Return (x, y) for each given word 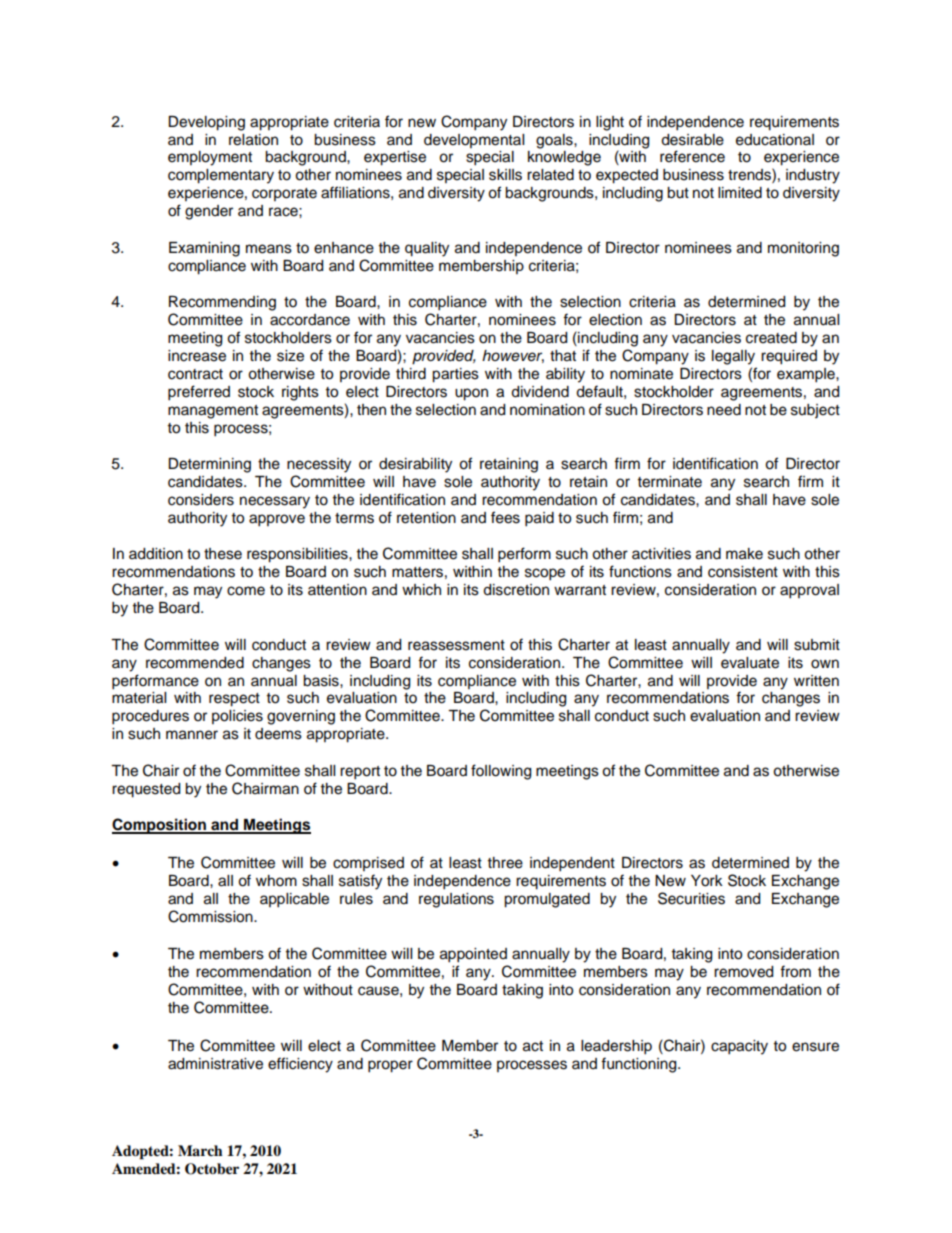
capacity (739, 1047)
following (501, 772)
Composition (160, 826)
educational (775, 140)
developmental (474, 141)
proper (390, 1066)
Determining (209, 465)
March (200, 1150)
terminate (670, 482)
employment (210, 158)
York (707, 881)
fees (505, 517)
